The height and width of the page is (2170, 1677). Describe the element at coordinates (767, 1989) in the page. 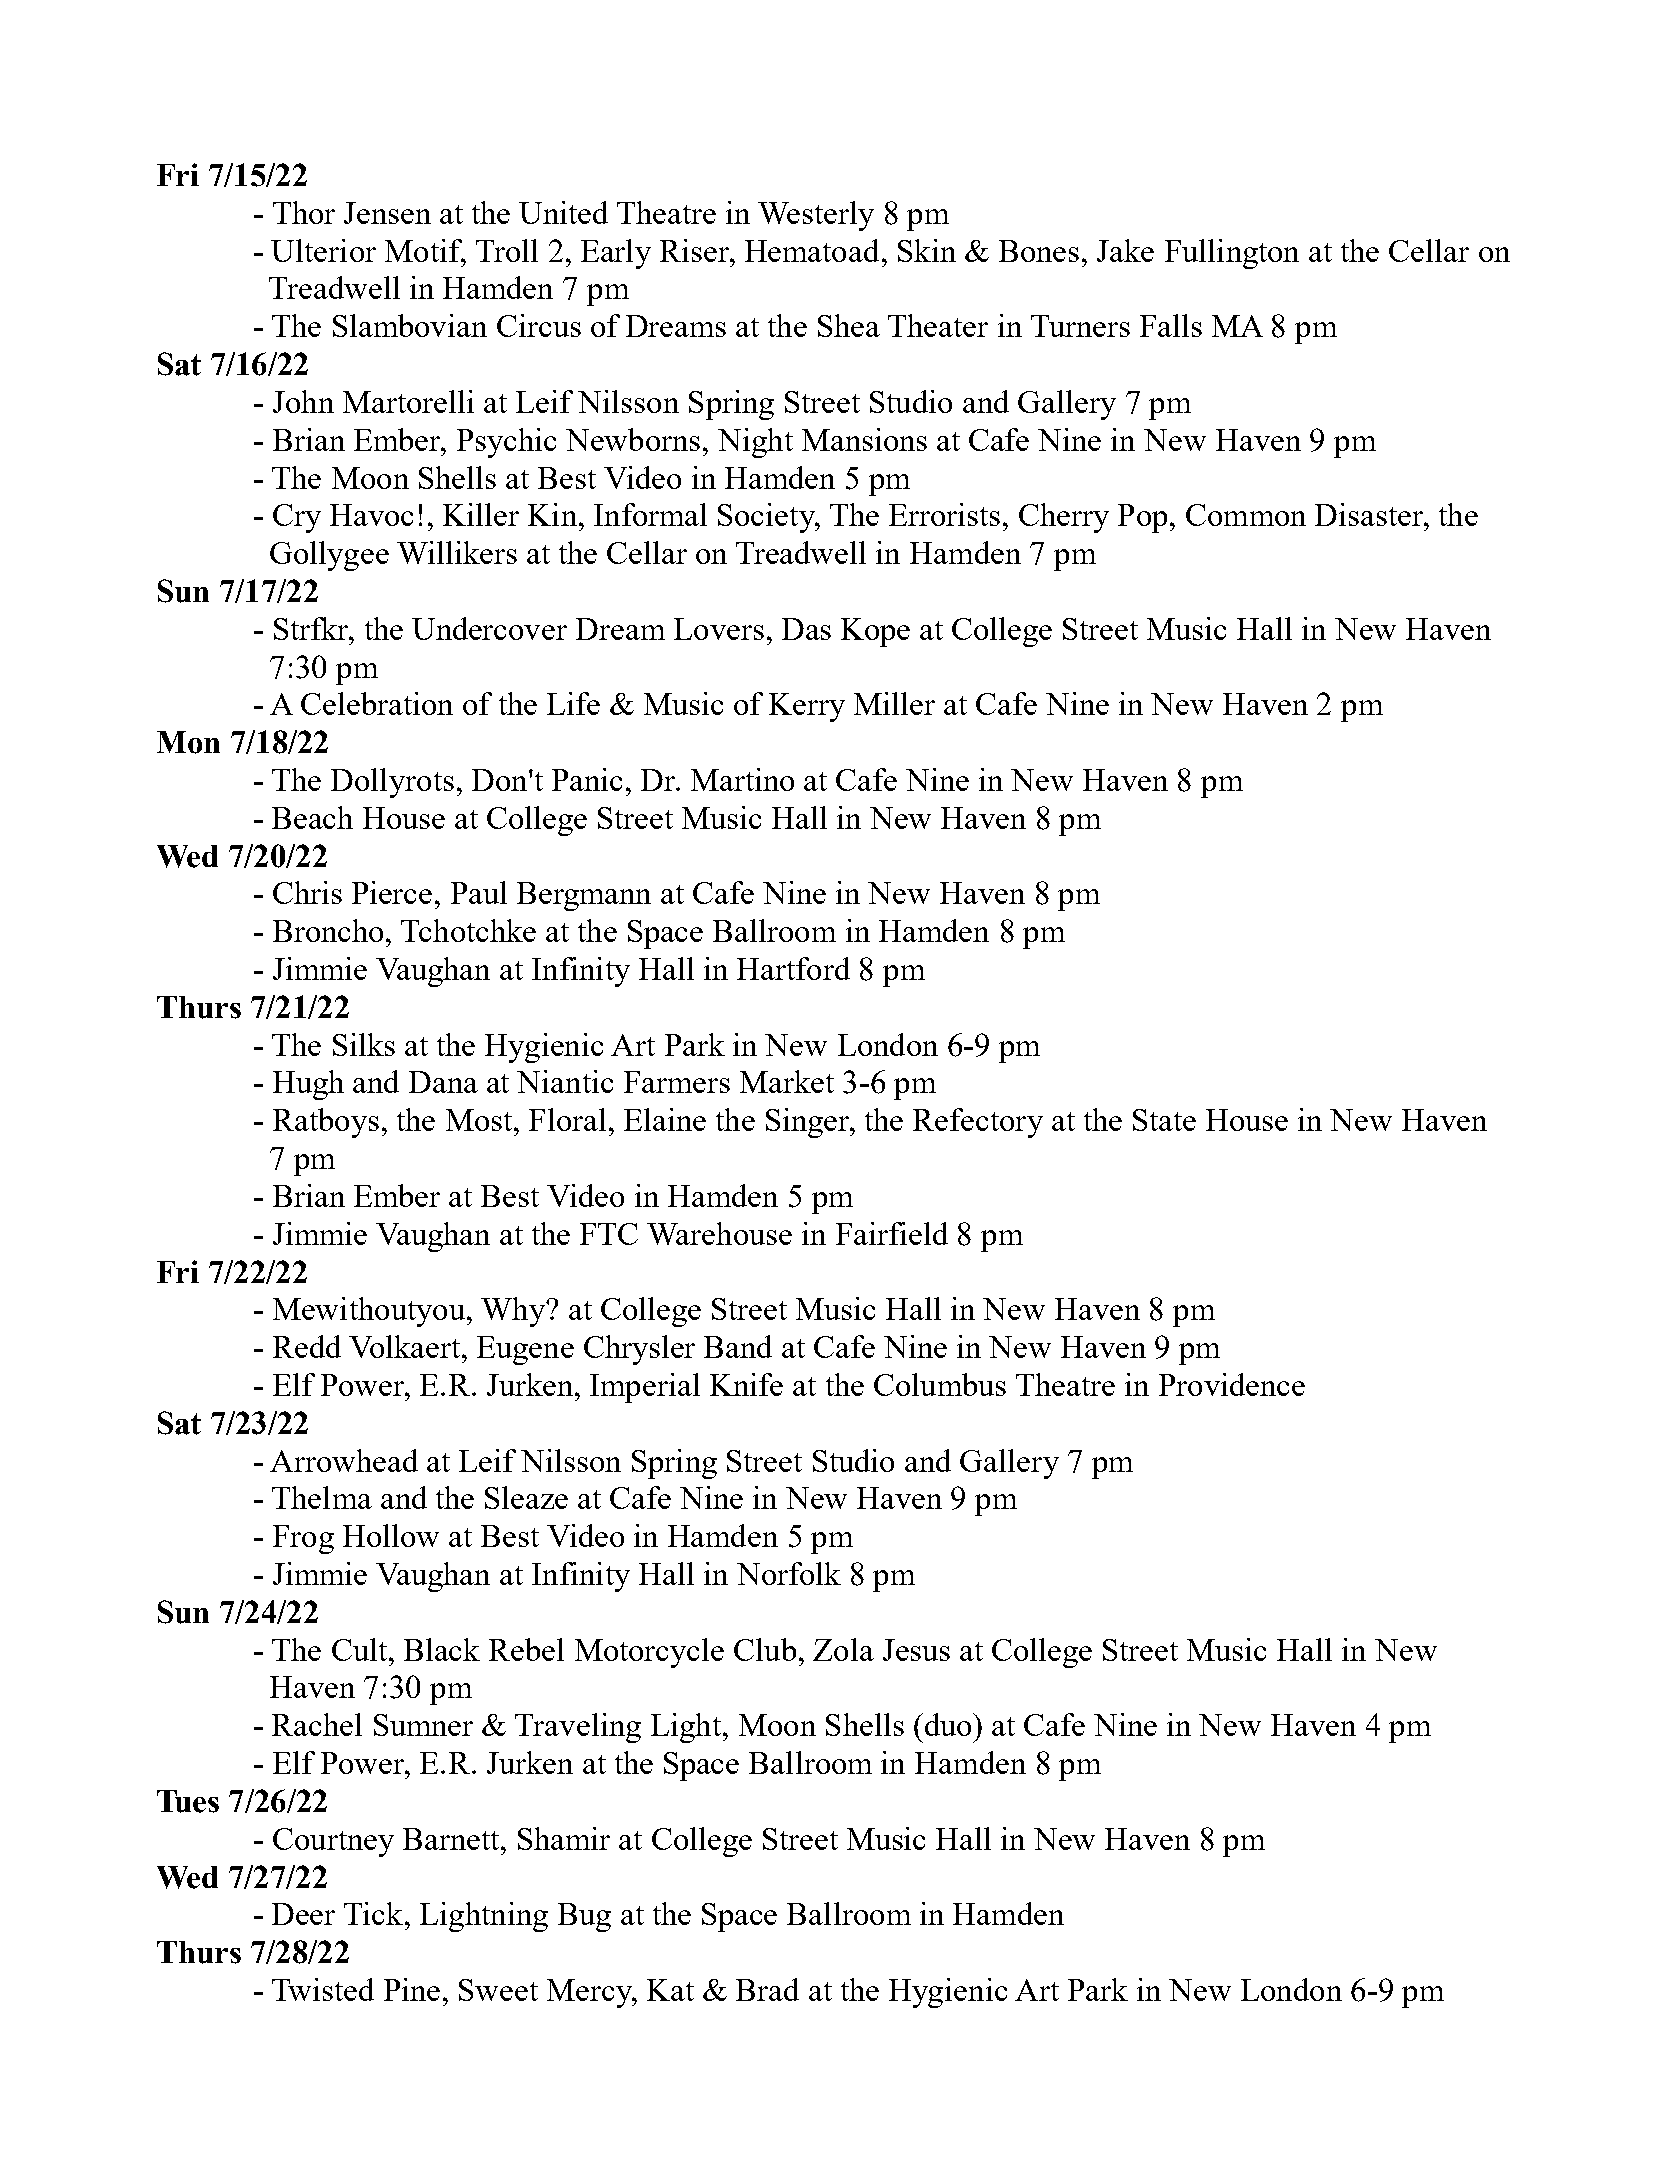

I see `Brad` at that location.
